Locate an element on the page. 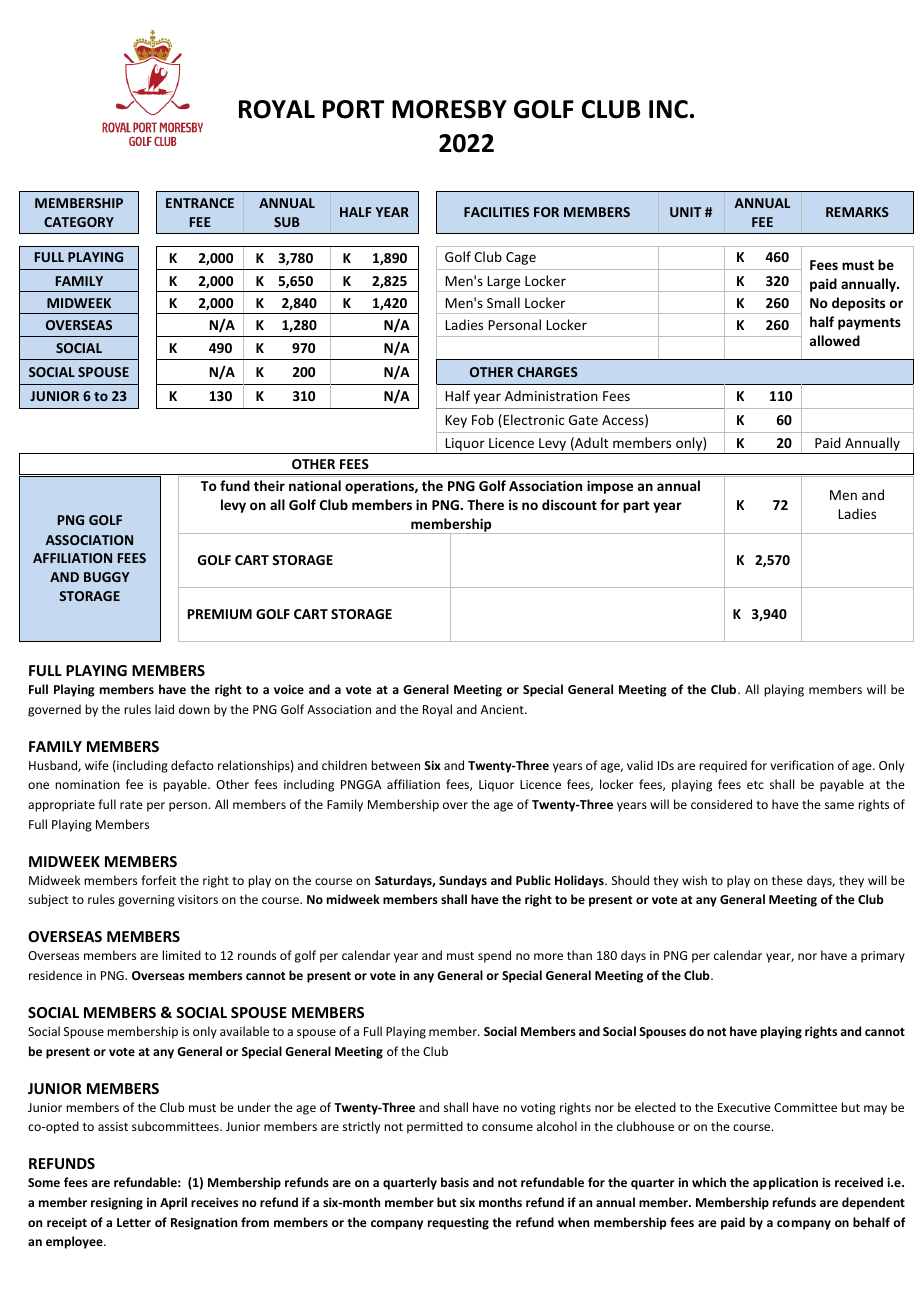 The height and width of the page is (1308, 924). Letter is located at coordinates (134, 1222).
